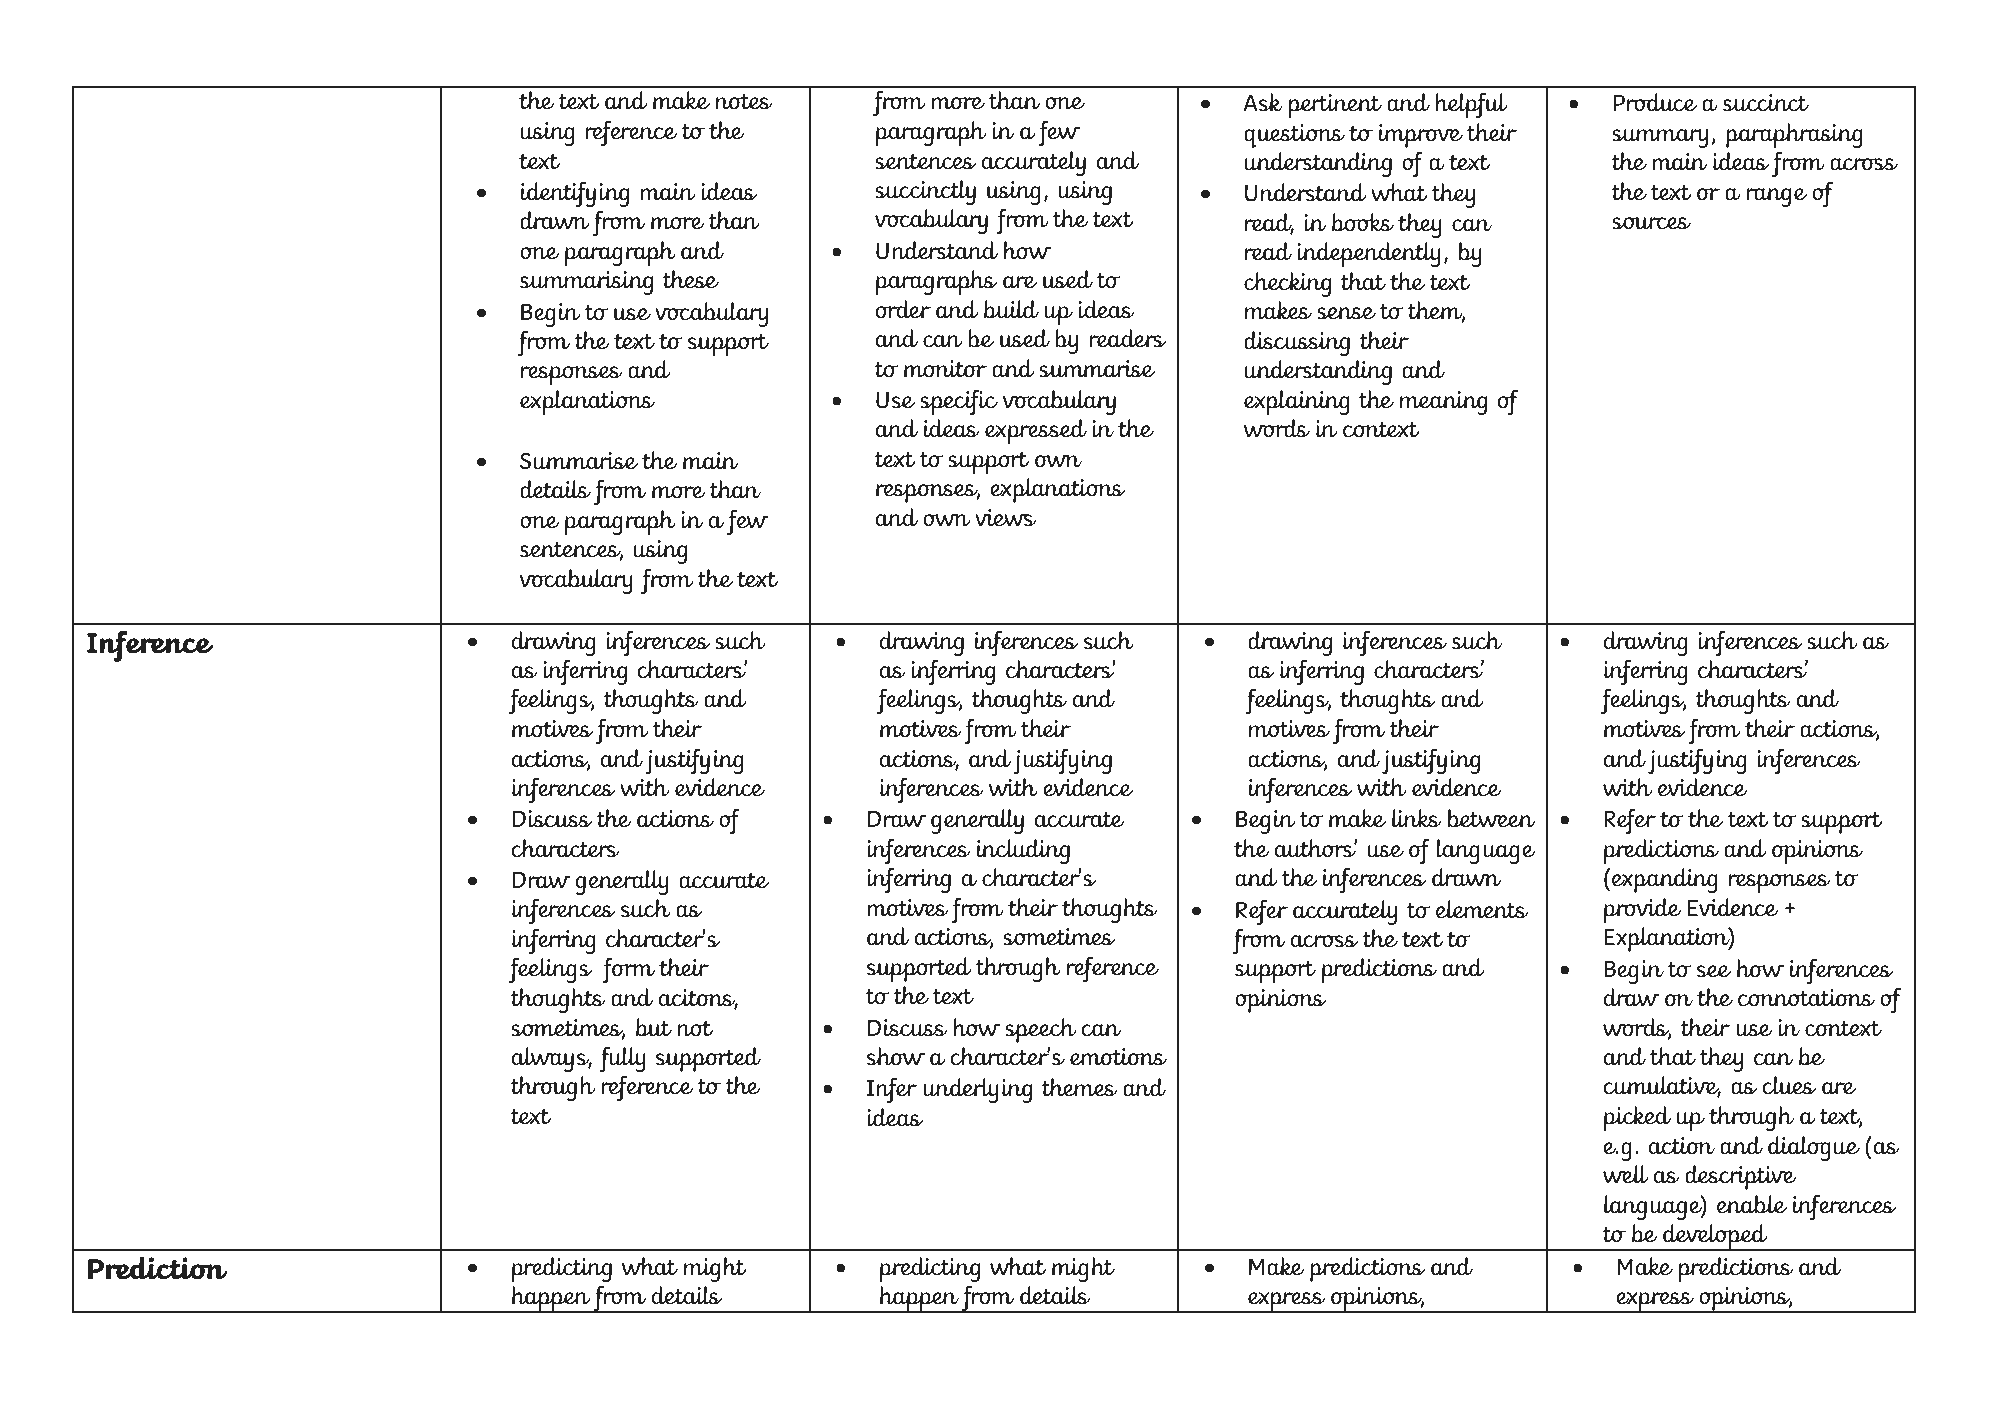 The width and height of the screenshot is (2015, 1424). What do you see at coordinates (1263, 102) in the screenshot?
I see `Ask` at bounding box center [1263, 102].
